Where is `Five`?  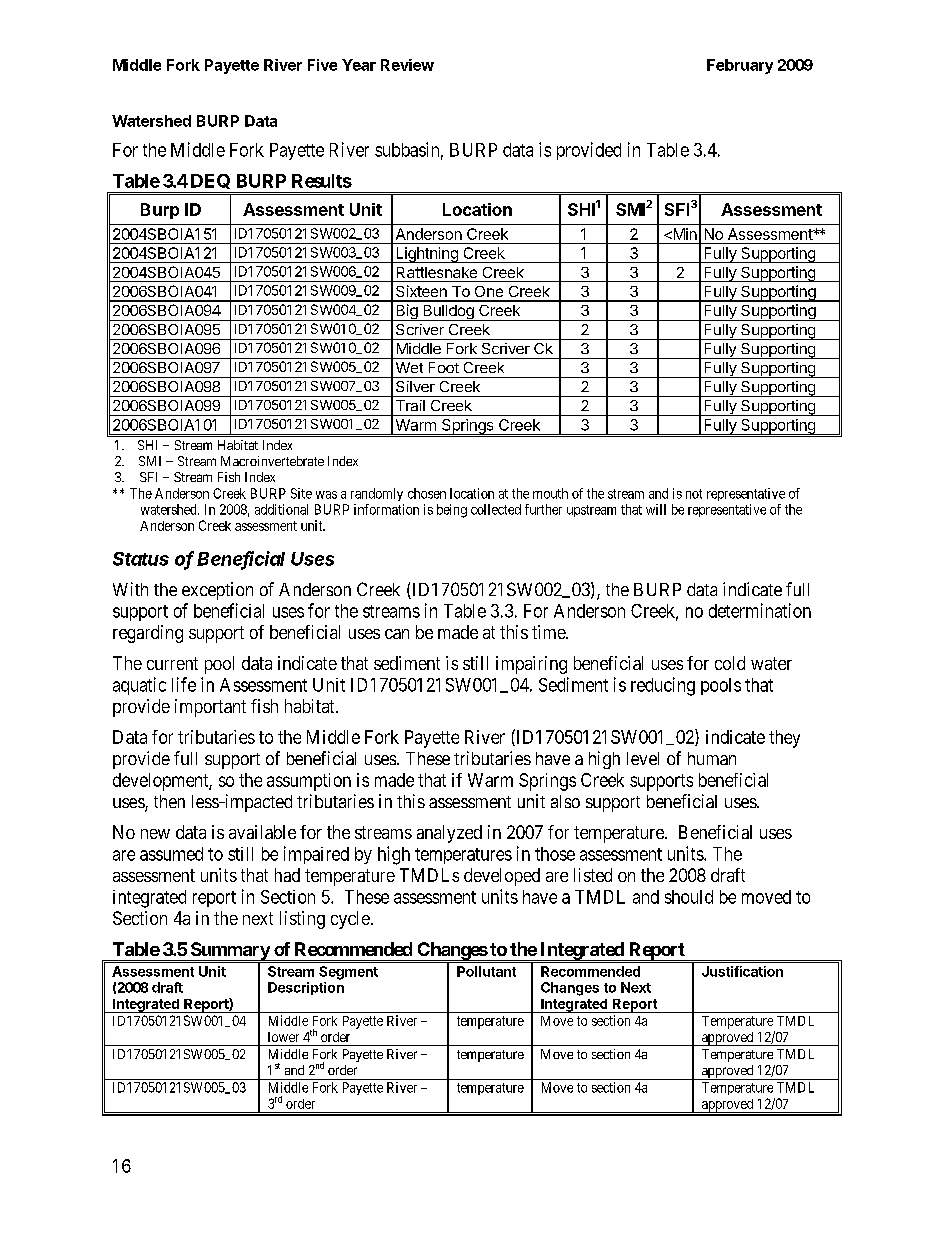 Five is located at coordinates (322, 65).
